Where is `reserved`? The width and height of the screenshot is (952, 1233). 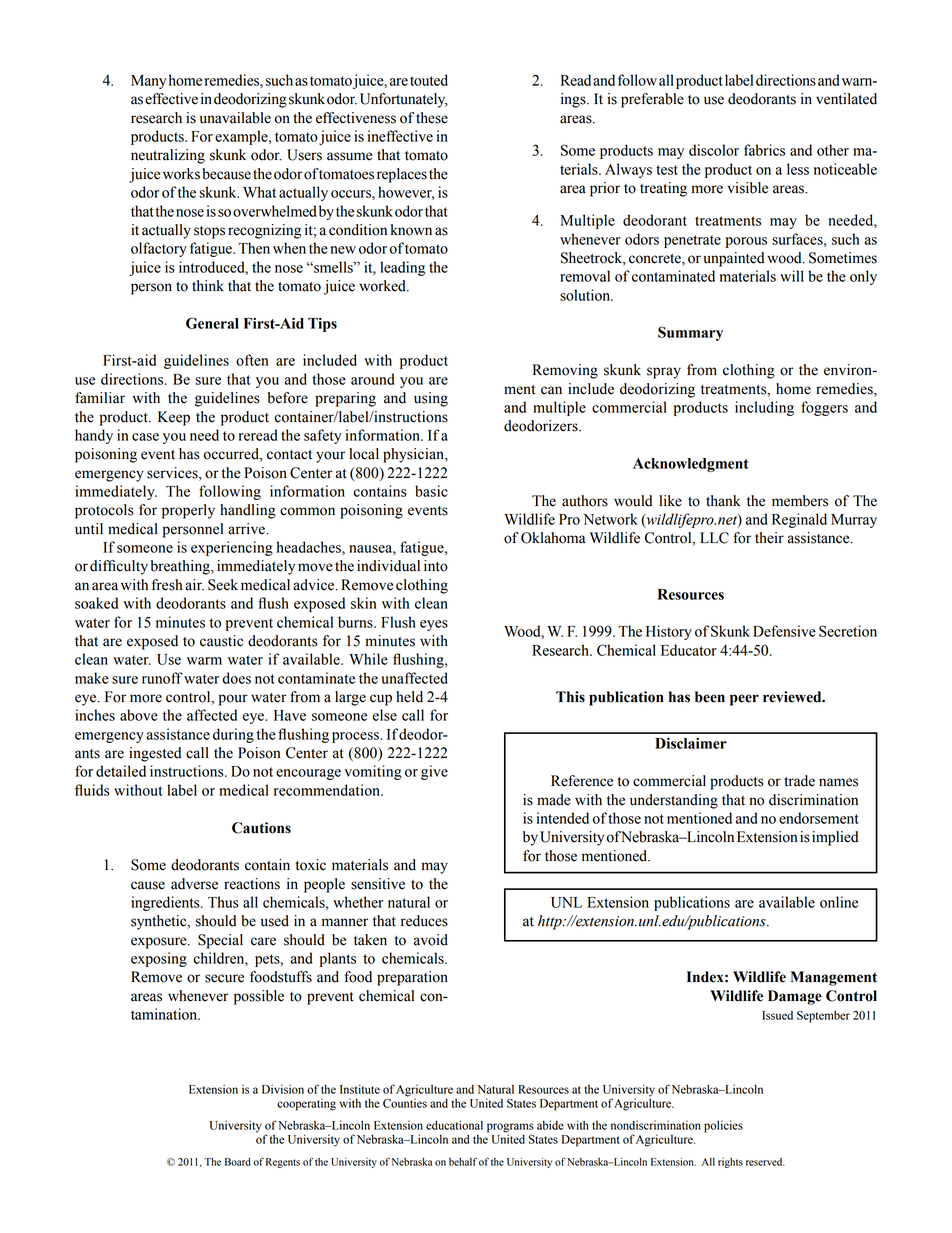
reserved is located at coordinates (765, 1162).
